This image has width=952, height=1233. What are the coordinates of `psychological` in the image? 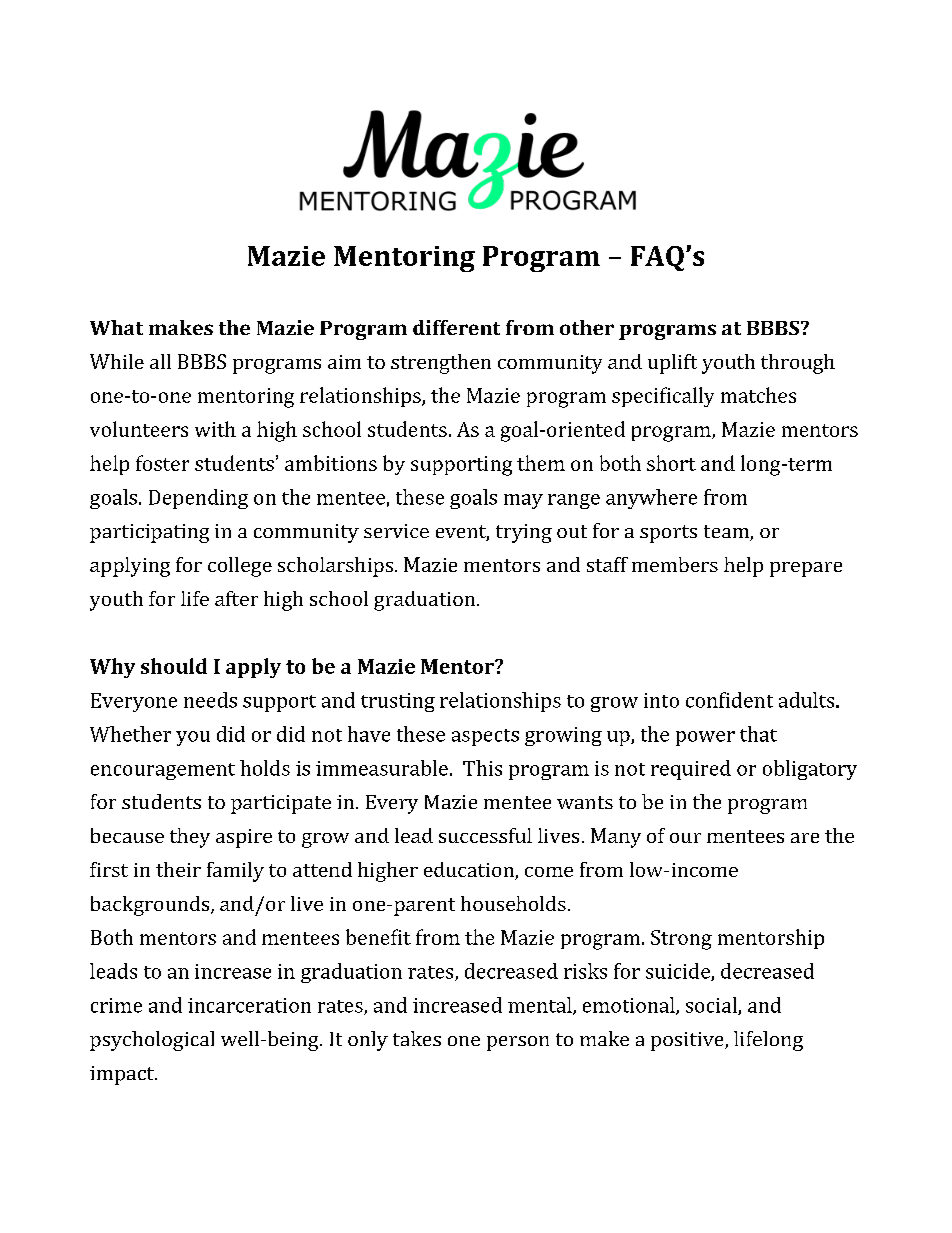 It's located at (152, 1041).
